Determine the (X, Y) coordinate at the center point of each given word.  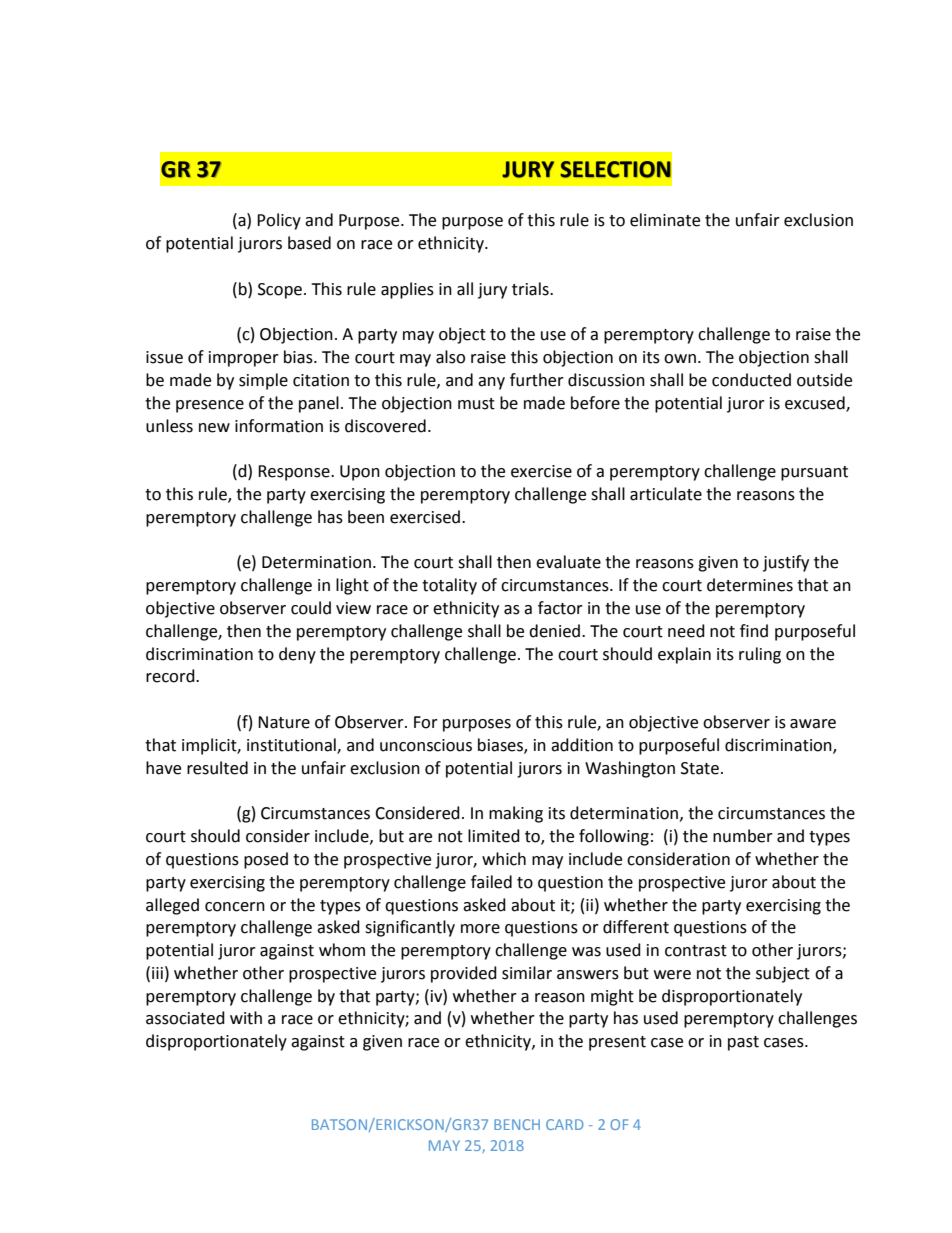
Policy (279, 221)
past (743, 1043)
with (246, 1018)
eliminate (665, 220)
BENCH (517, 1124)
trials (531, 289)
